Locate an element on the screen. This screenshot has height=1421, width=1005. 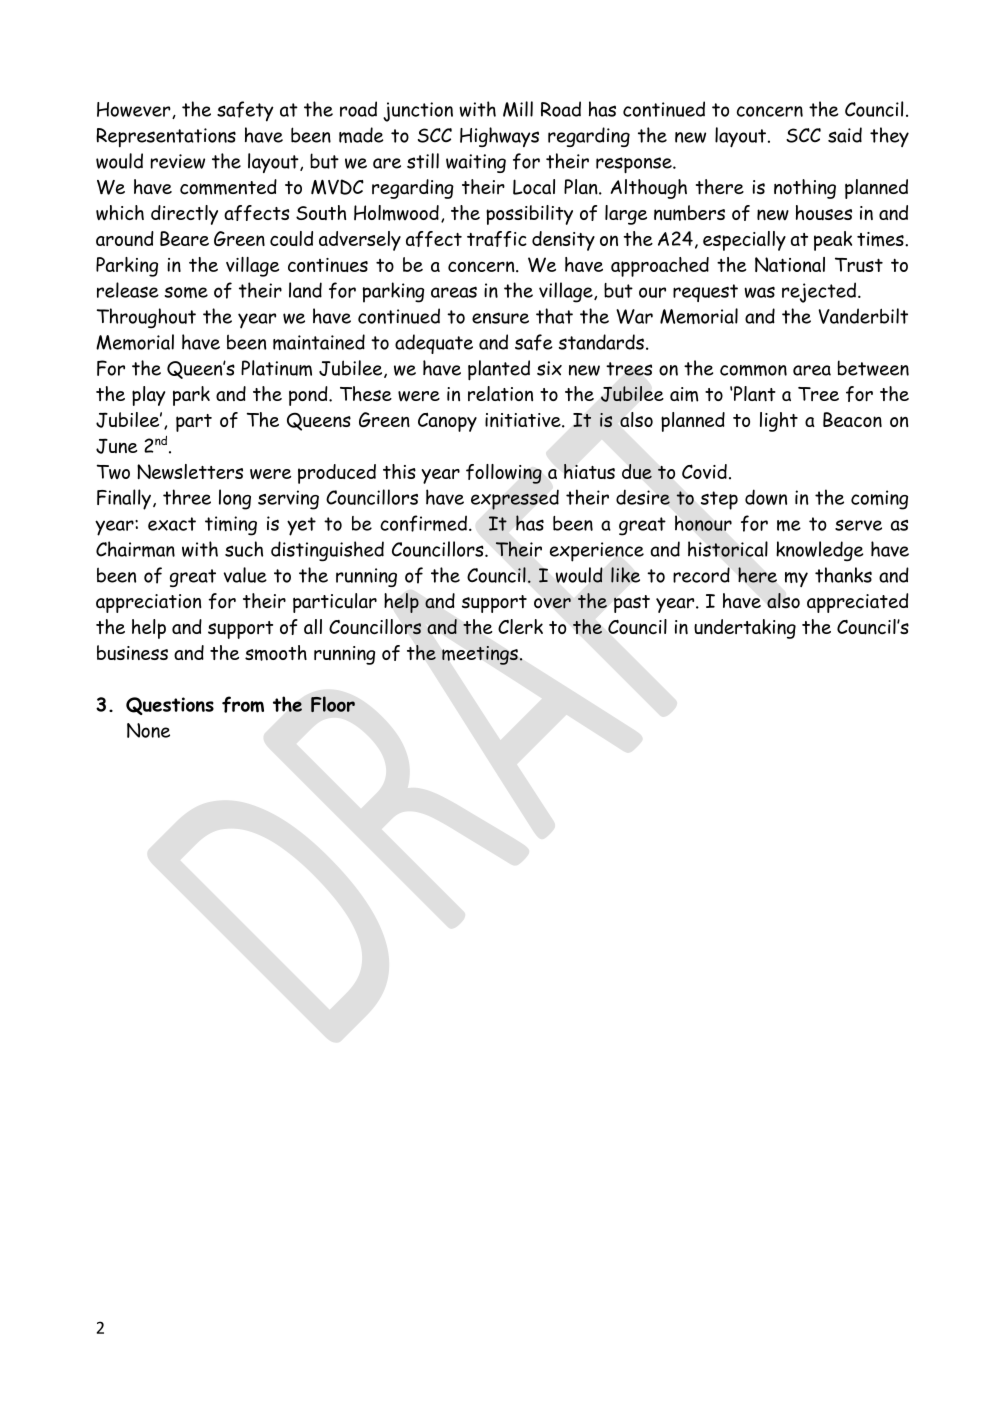
National is located at coordinates (790, 264).
